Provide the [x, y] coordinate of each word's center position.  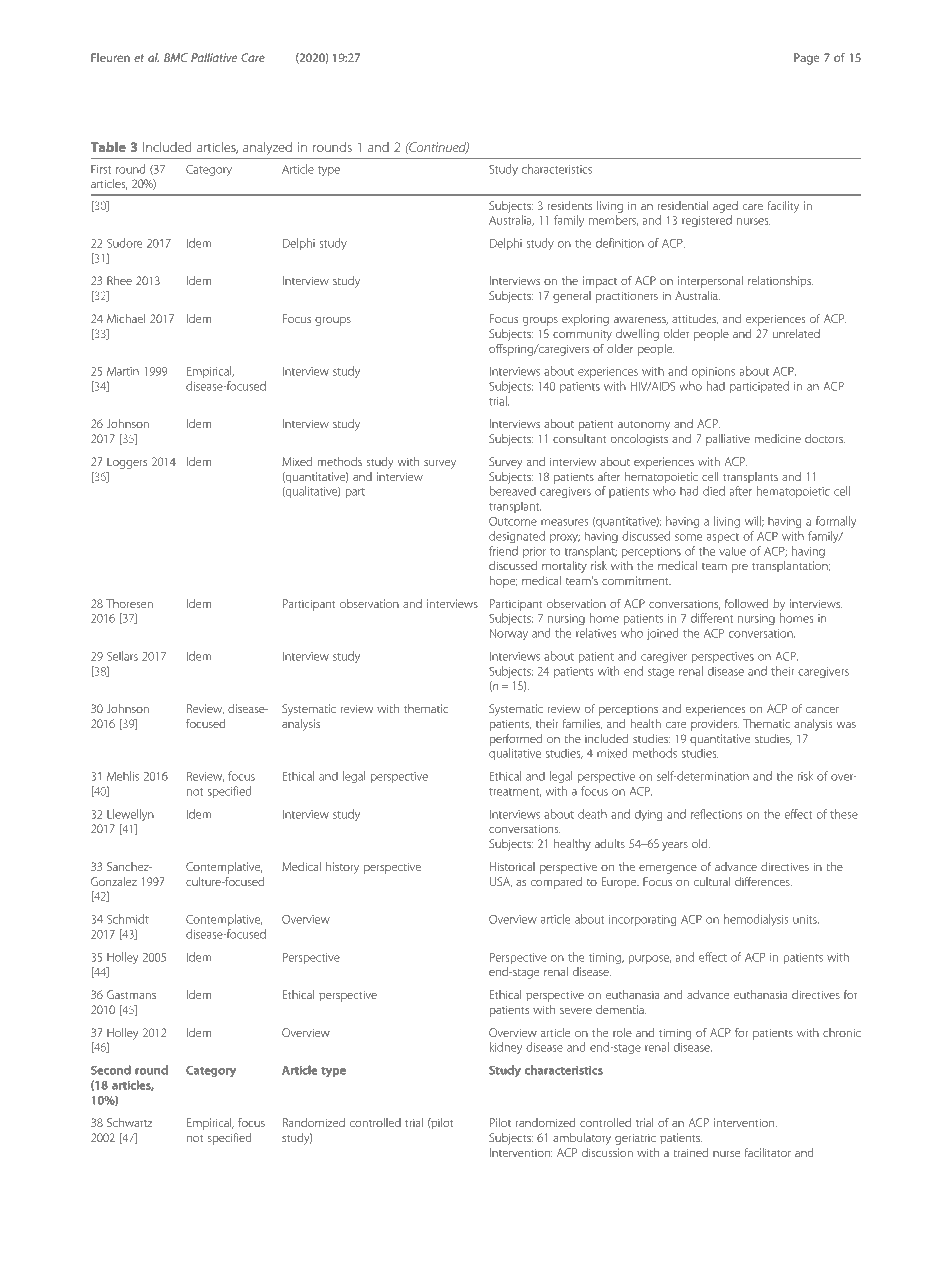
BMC [176, 57]
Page [806, 59]
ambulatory [582, 1139]
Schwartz [129, 1122]
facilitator [768, 1152]
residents [570, 205]
